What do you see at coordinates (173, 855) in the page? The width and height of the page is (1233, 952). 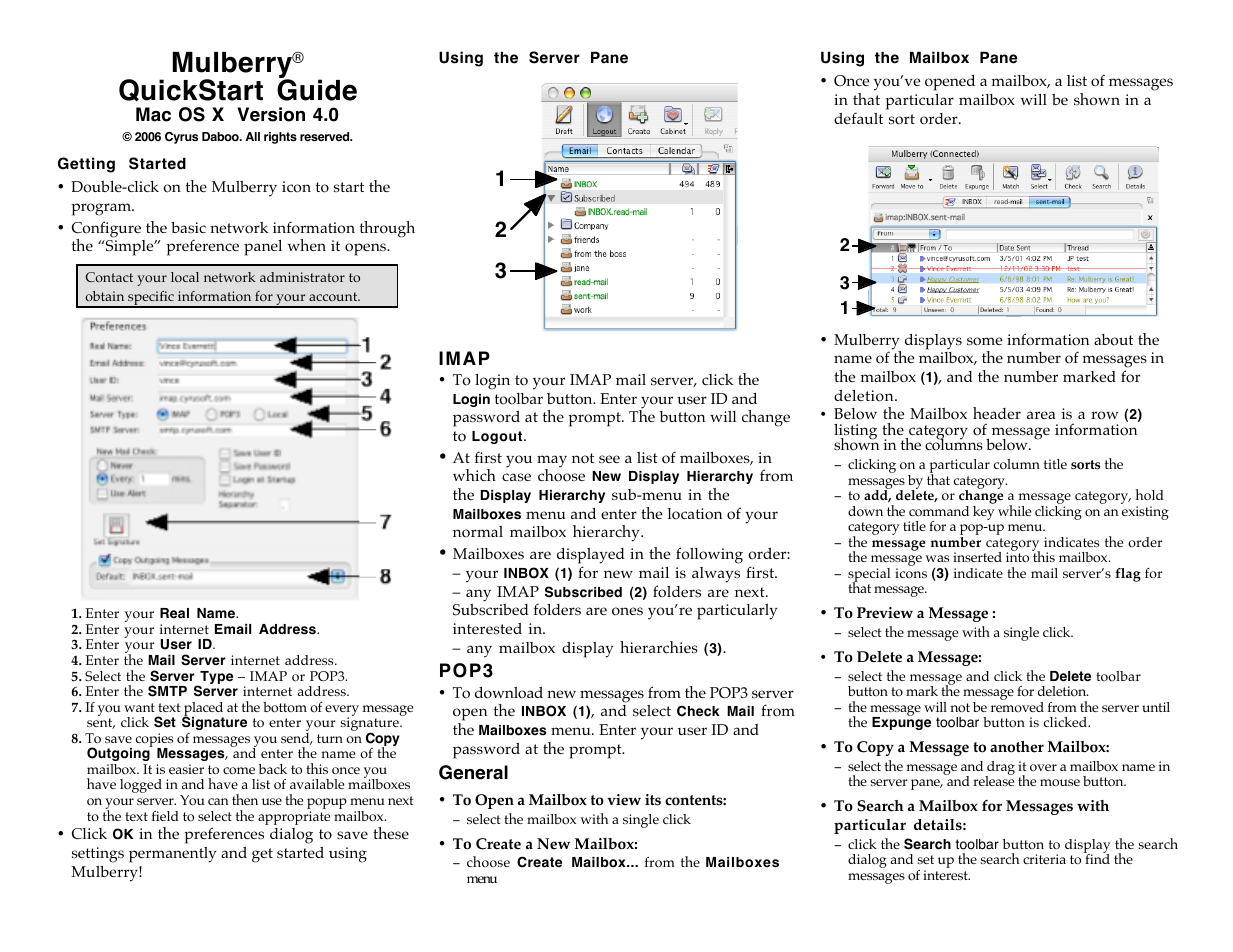 I see `permanently` at bounding box center [173, 855].
